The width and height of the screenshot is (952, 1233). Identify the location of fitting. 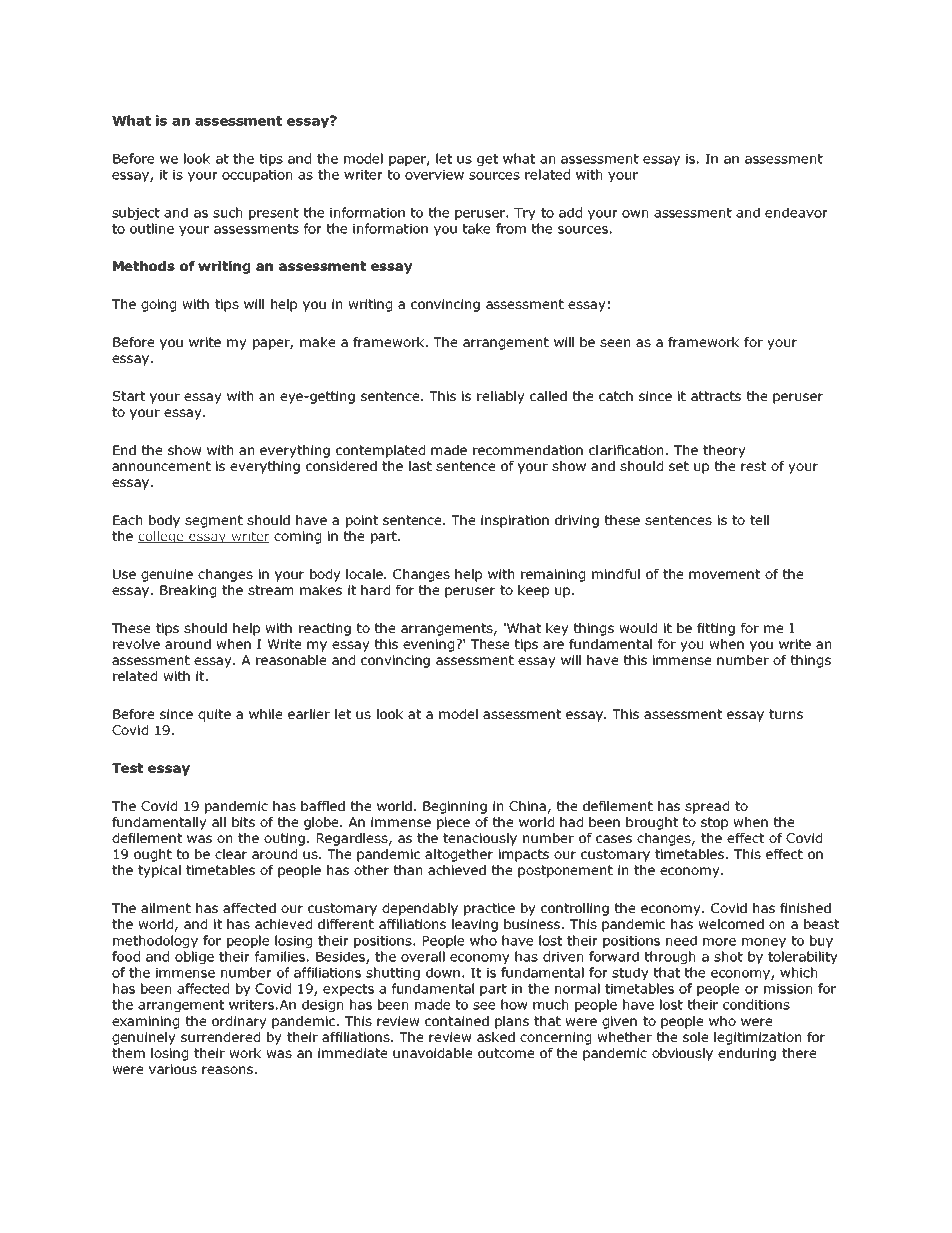
(716, 629).
